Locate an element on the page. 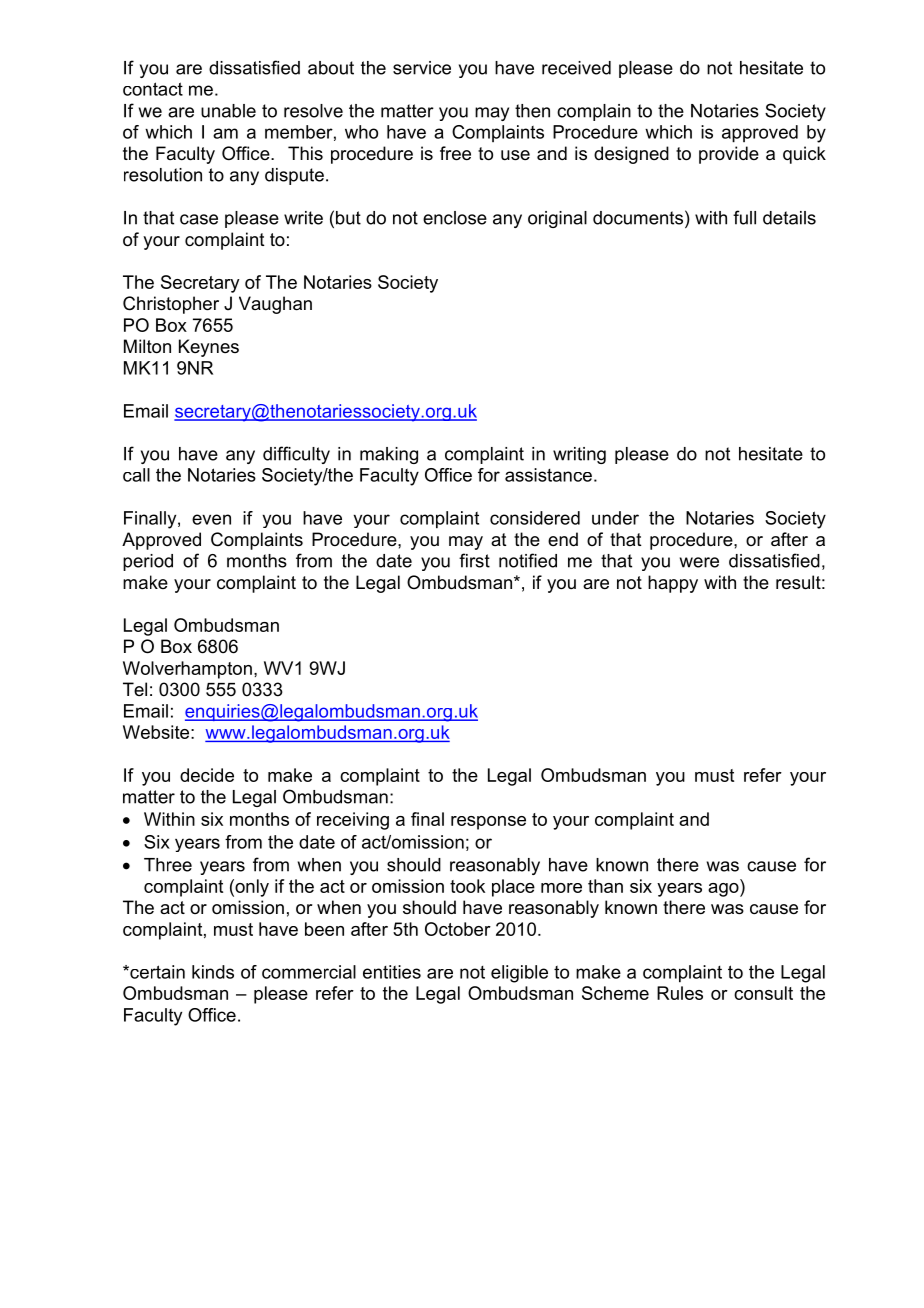 This image has height=1308, width=924. unable is located at coordinates (228, 111).
